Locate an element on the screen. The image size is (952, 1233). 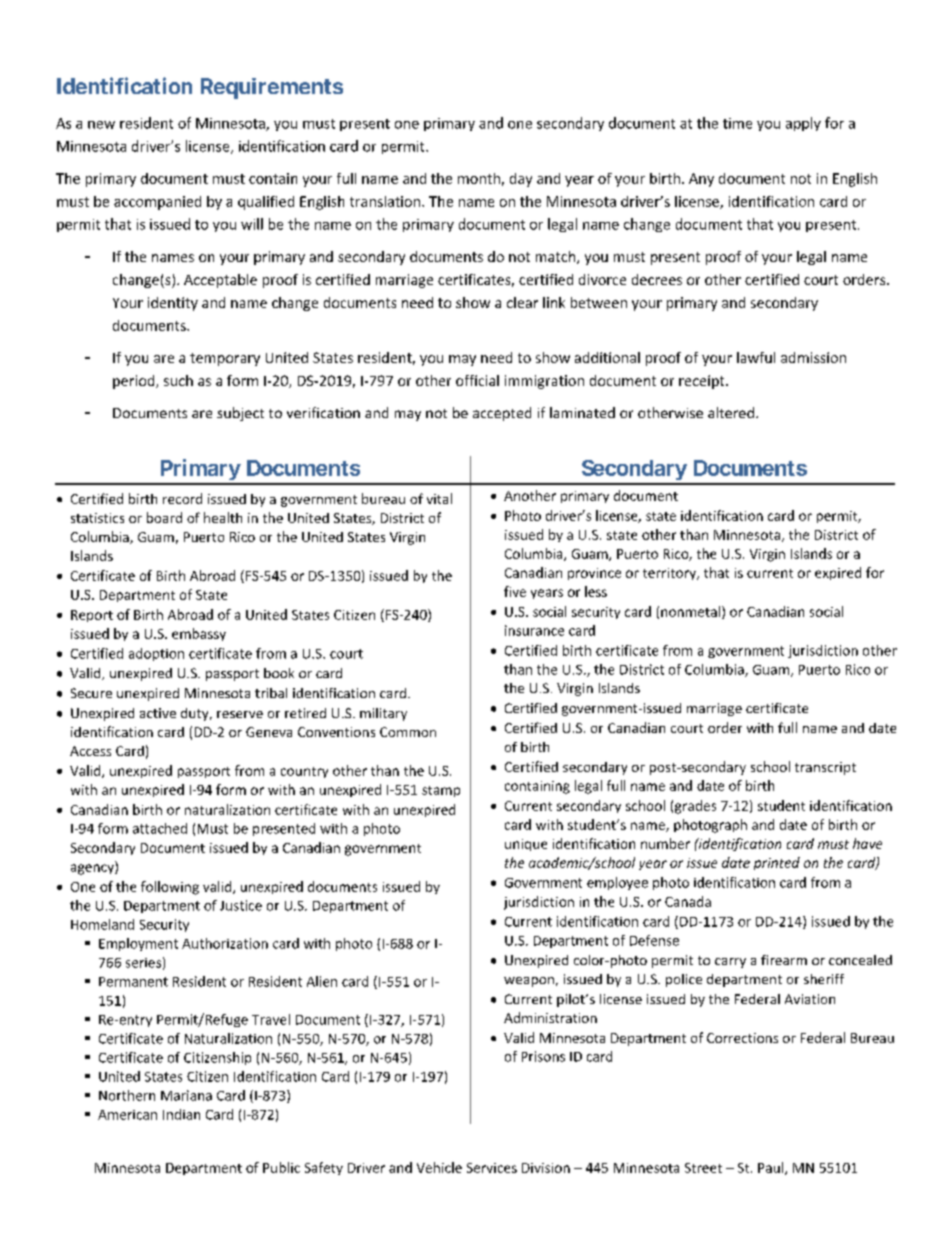
stamp is located at coordinates (441, 791).
